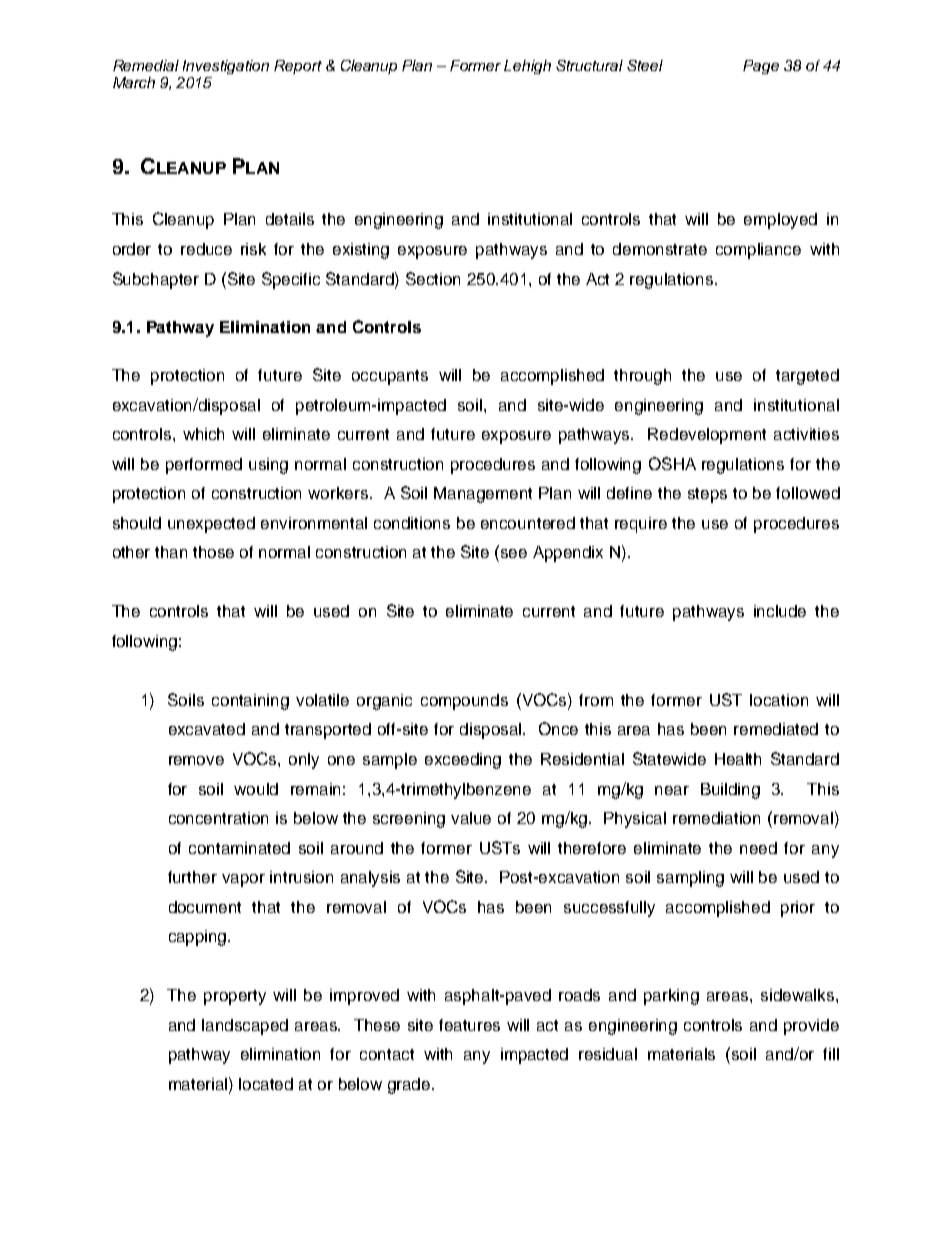 Image resolution: width=952 pixels, height=1233 pixels. Describe the element at coordinates (761, 67) in the image. I see `Page` at that location.
